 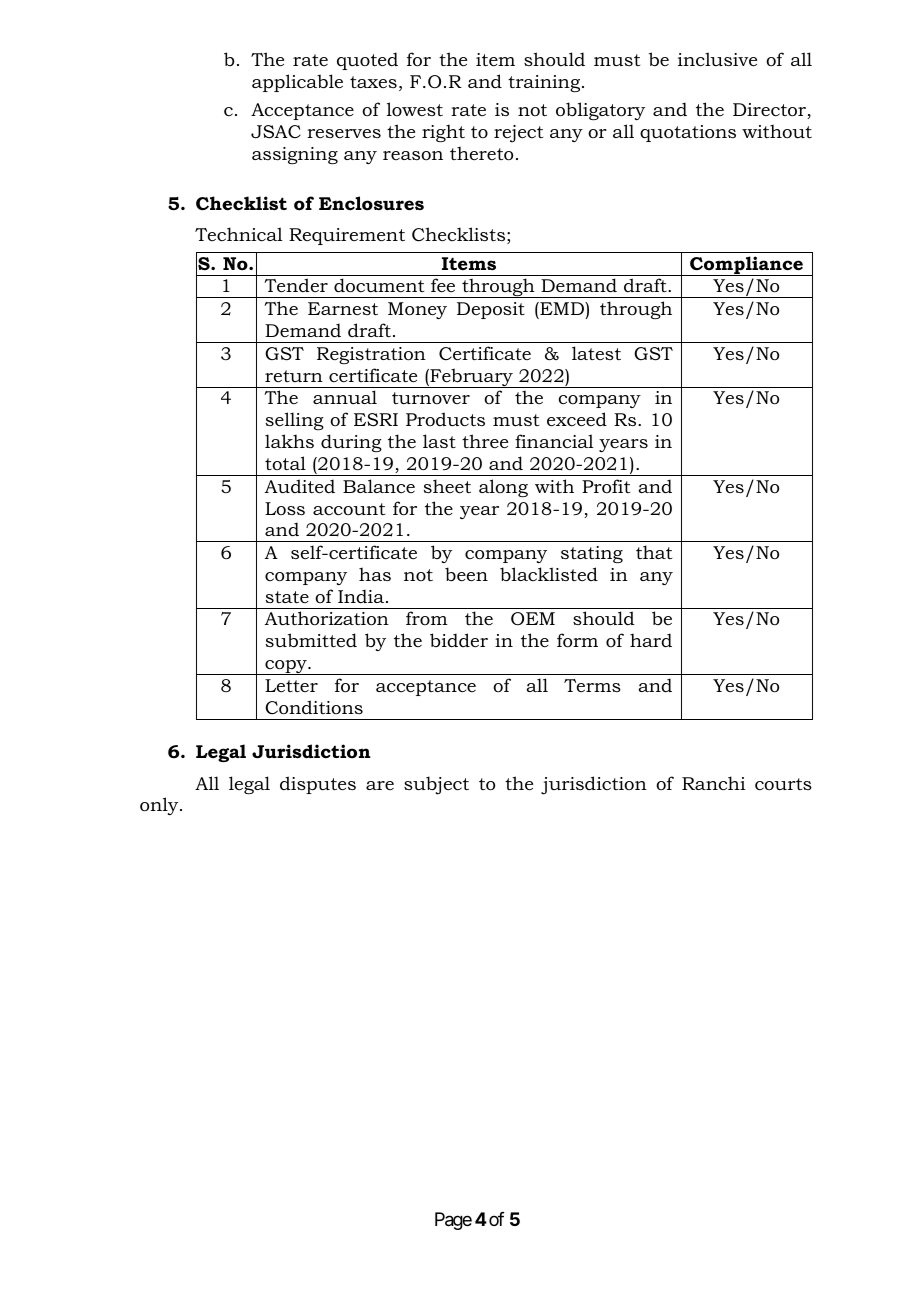 What do you see at coordinates (415, 109) in the page?
I see `lowest` at bounding box center [415, 109].
